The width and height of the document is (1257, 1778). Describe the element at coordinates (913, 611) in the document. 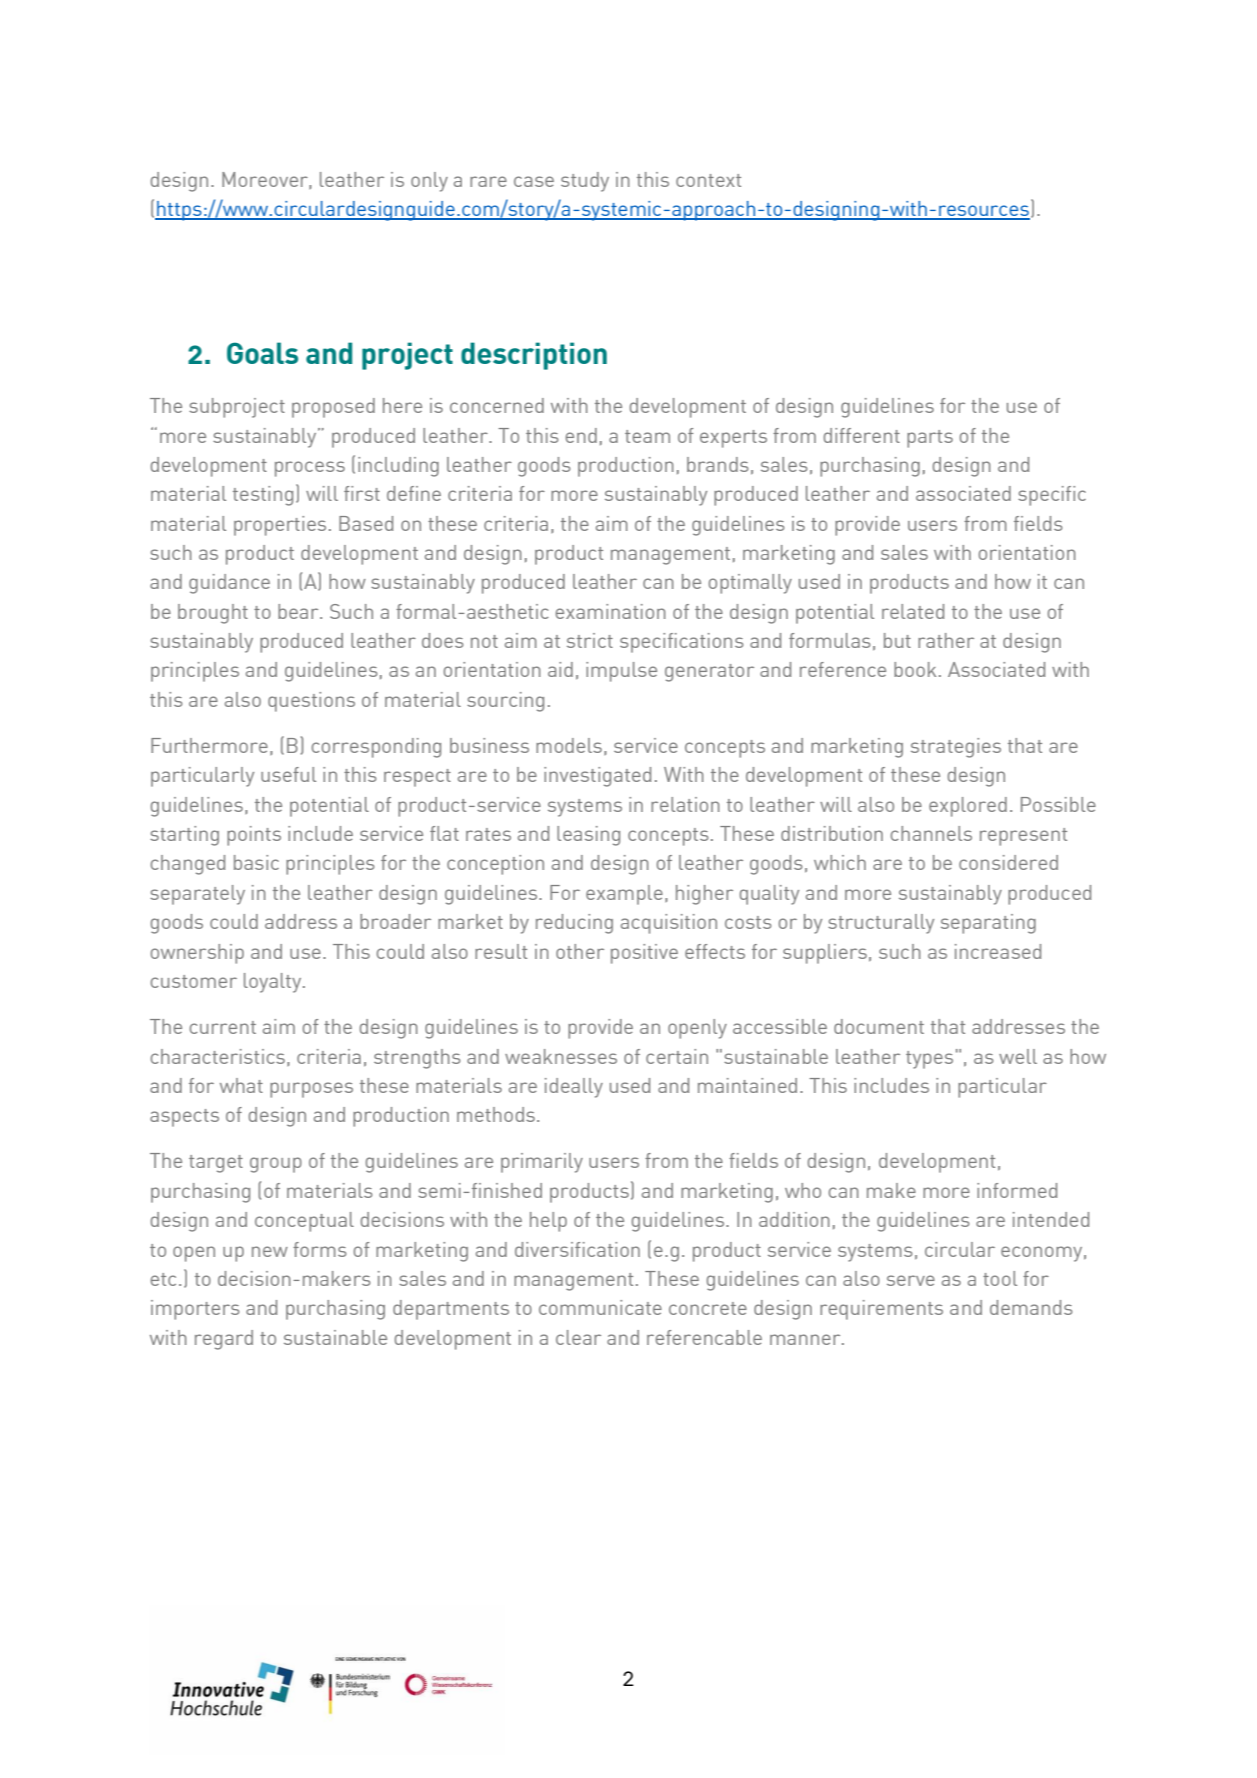

I see `related` at that location.
